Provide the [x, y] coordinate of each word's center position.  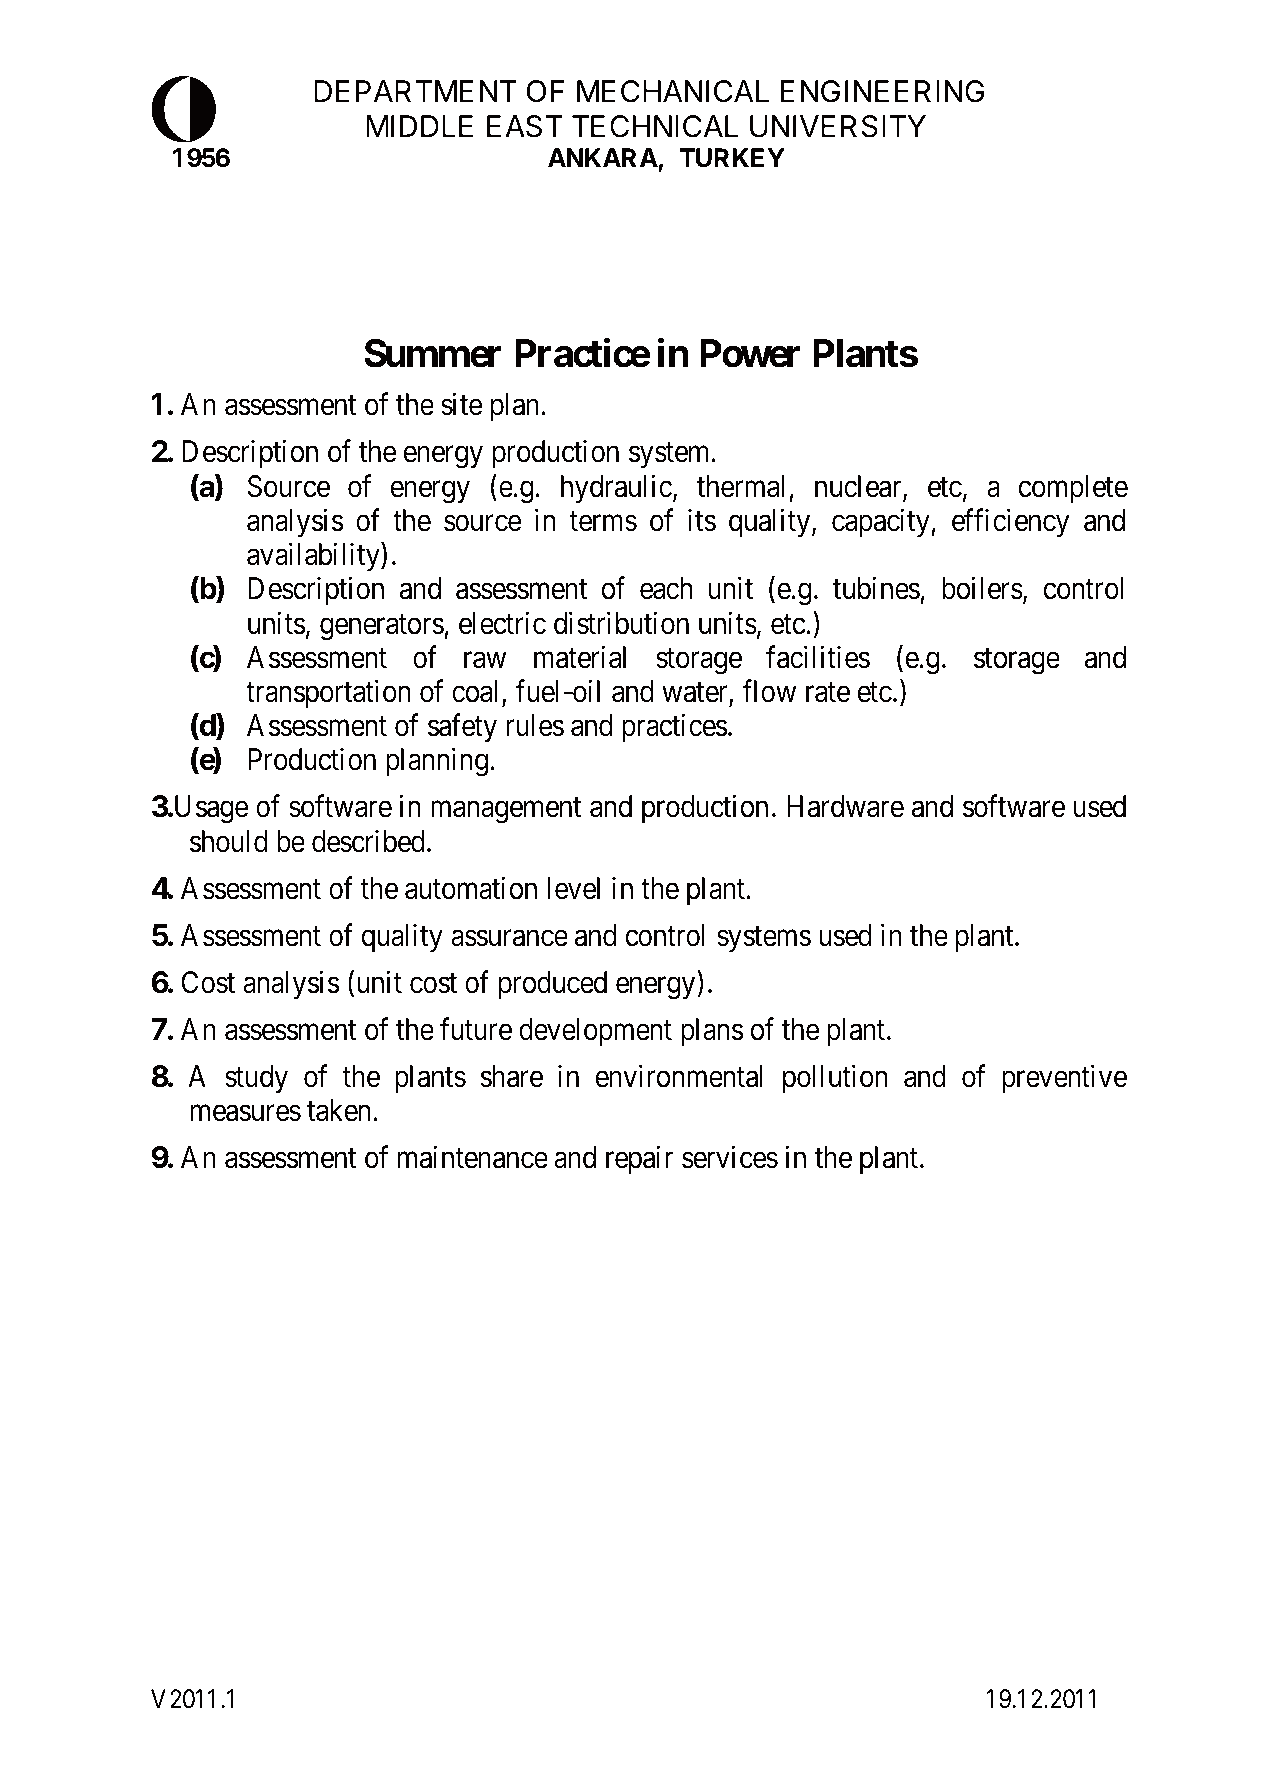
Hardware [845, 806]
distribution [621, 623]
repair [639, 1160]
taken [340, 1110]
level [573, 888]
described [368, 841]
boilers [982, 588]
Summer [432, 353]
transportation [328, 694]
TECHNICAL [655, 126]
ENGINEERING [882, 91]
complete [1073, 489]
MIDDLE [419, 126]
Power [750, 353]
